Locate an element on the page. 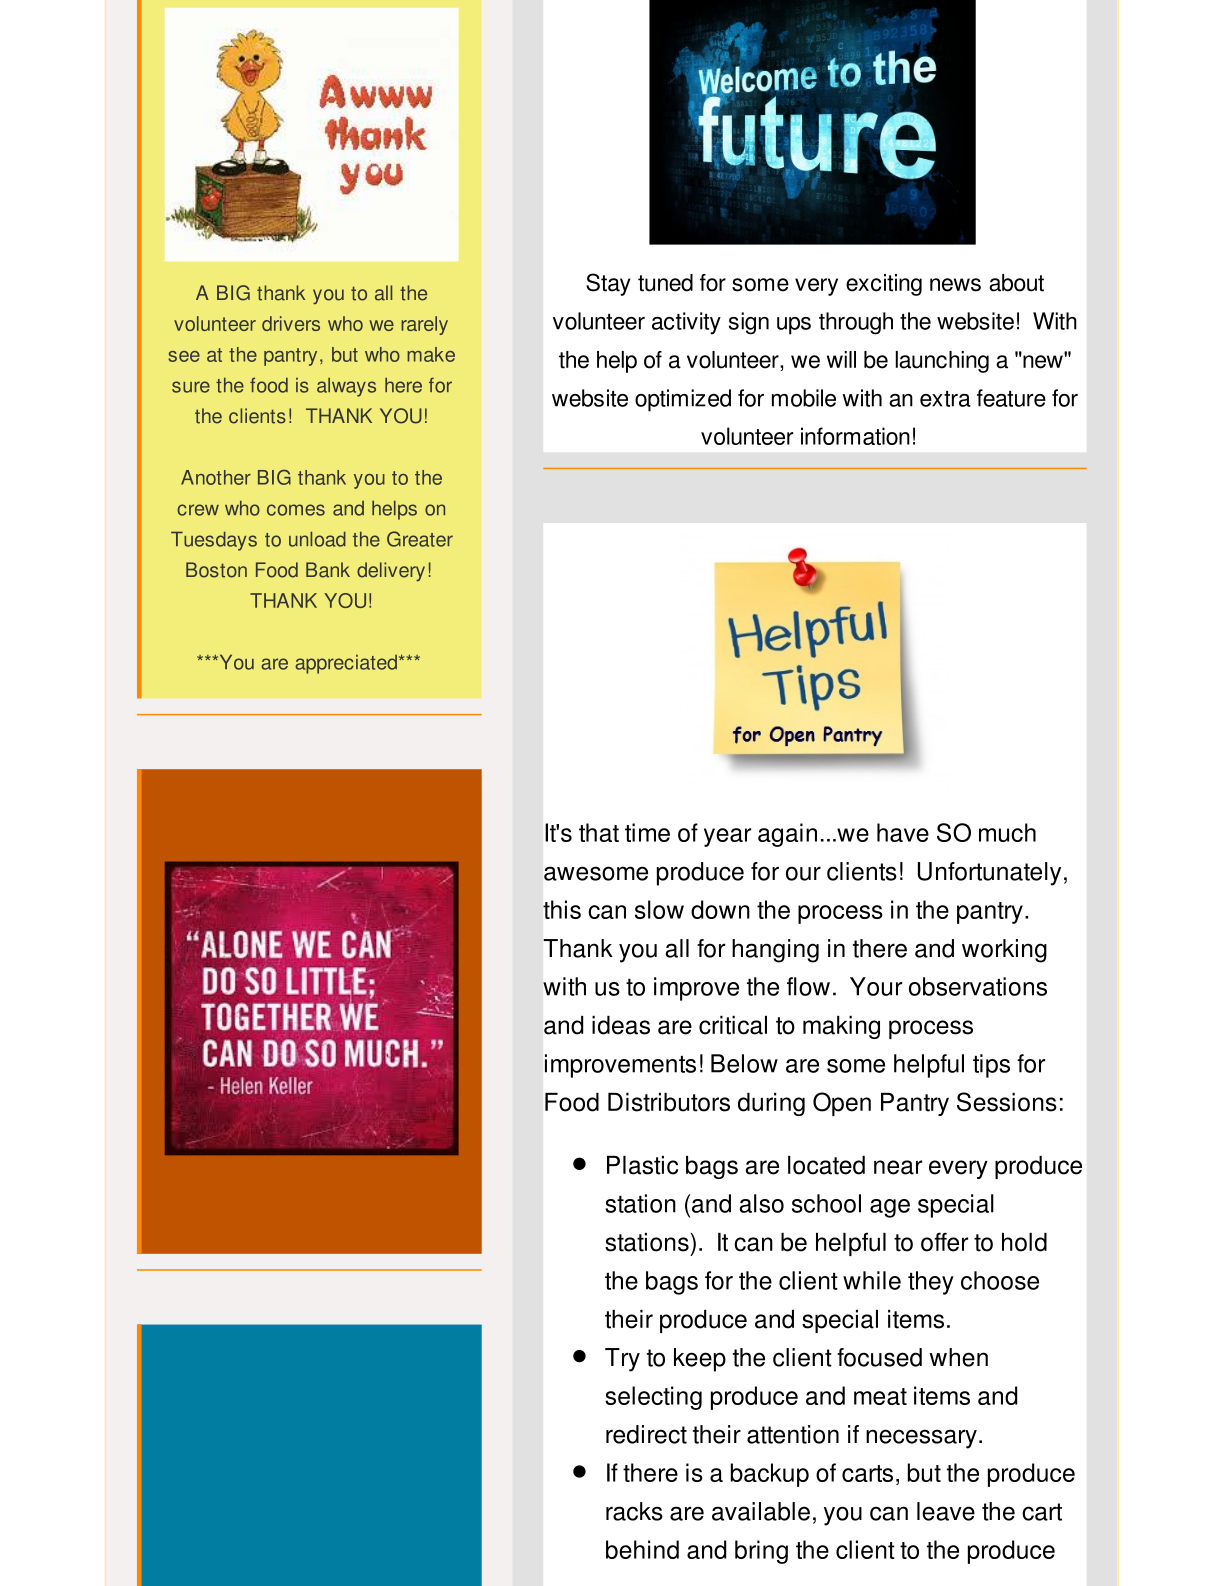  have is located at coordinates (903, 832).
